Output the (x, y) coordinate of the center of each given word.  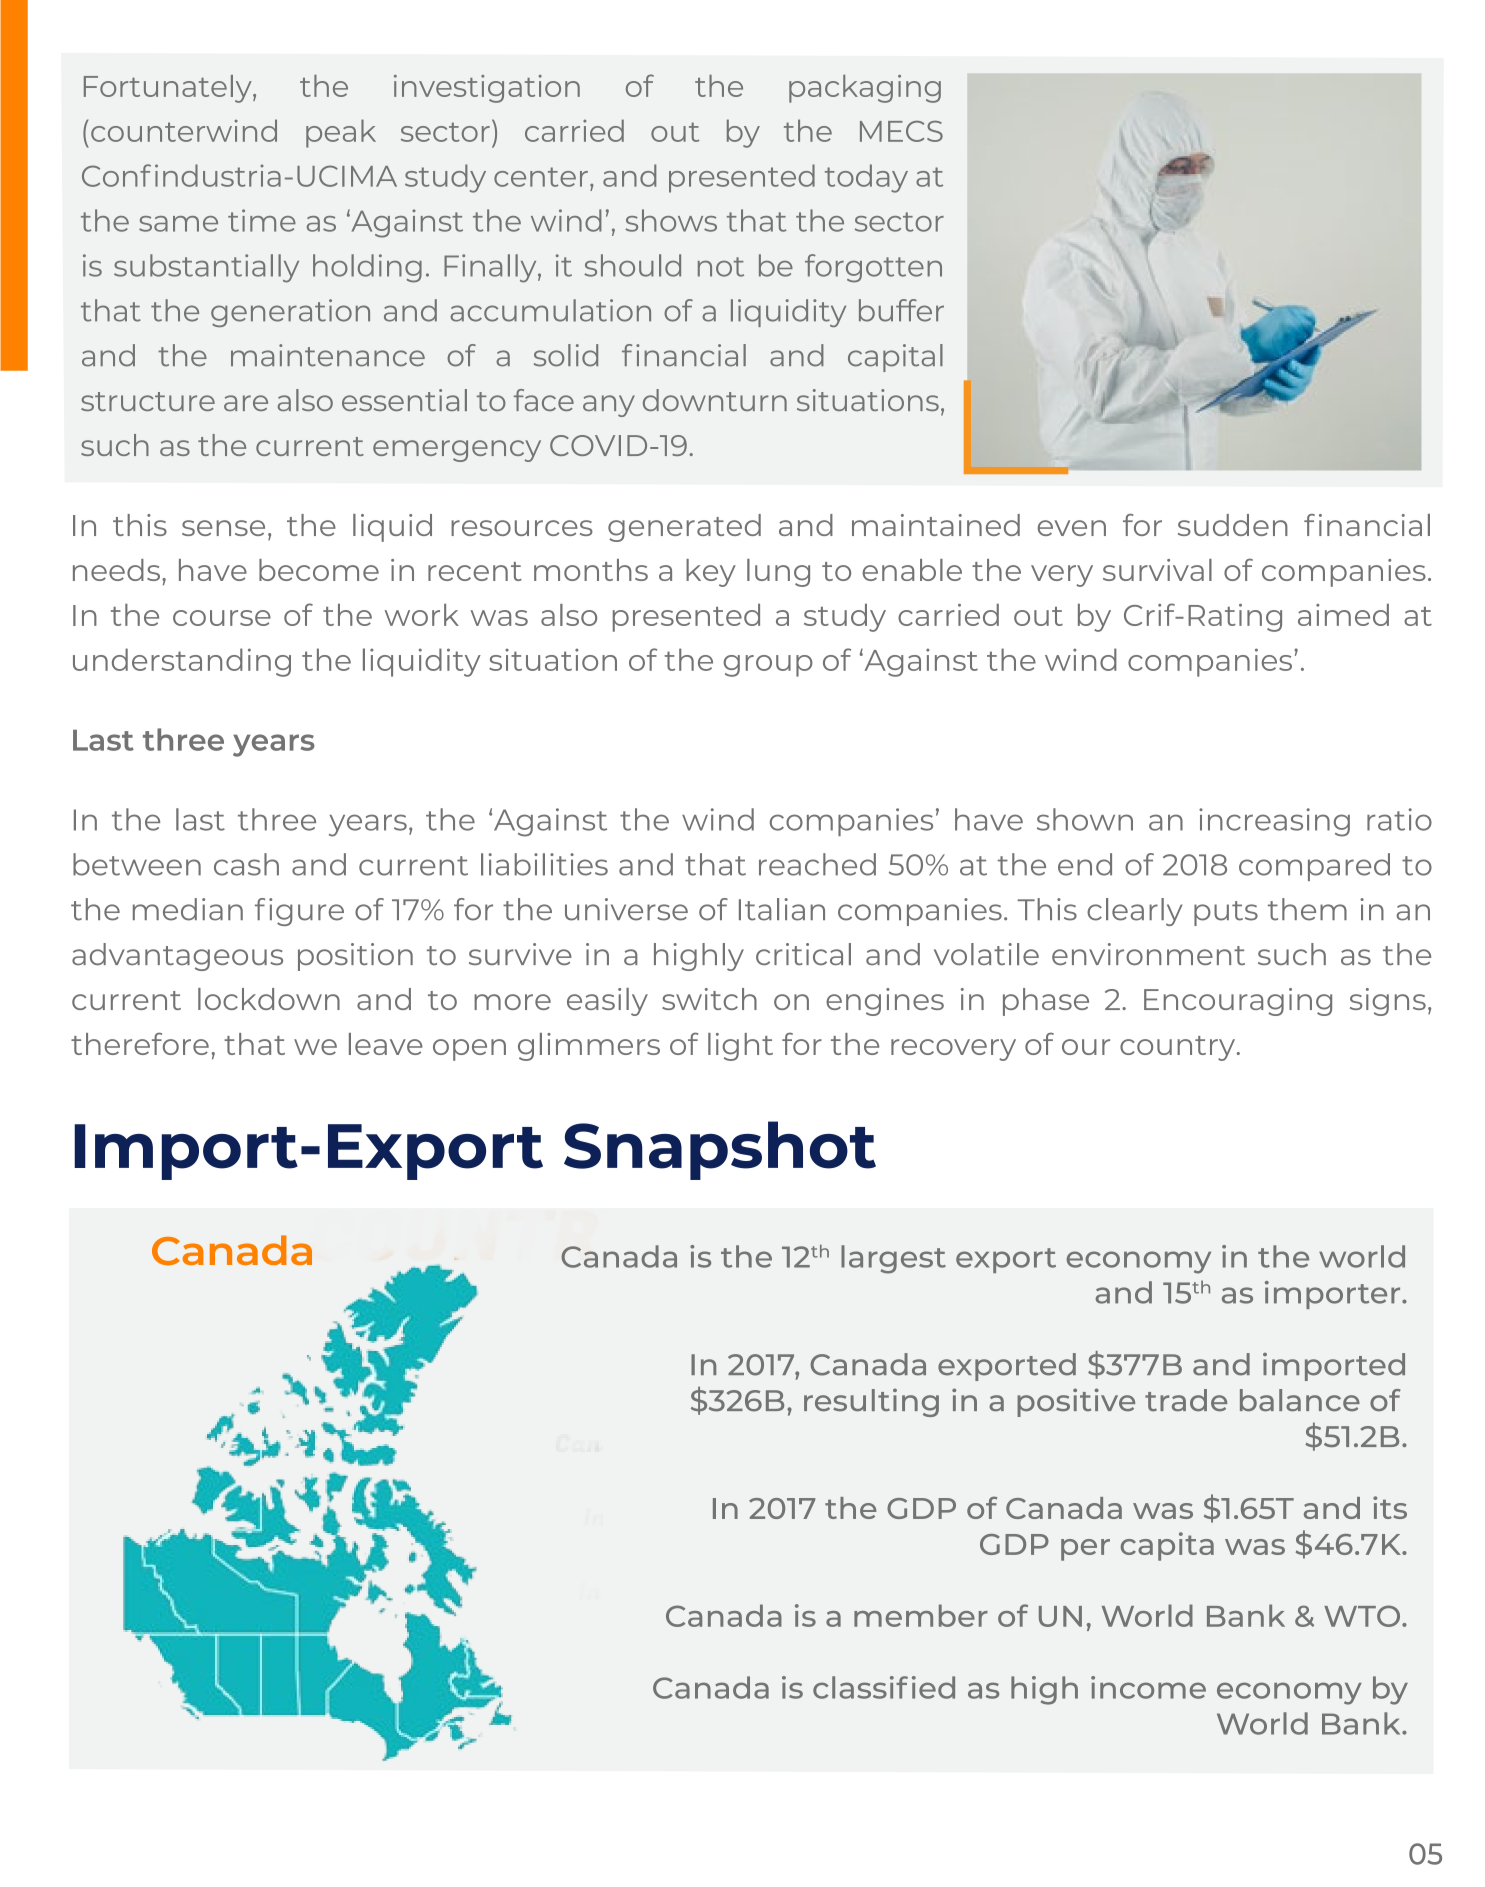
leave (386, 1044)
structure (148, 401)
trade (1186, 1400)
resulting (871, 1402)
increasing (1274, 822)
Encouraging (1238, 1002)
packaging (865, 89)
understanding (182, 662)
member (921, 1615)
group (768, 666)
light (740, 1047)
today (866, 178)
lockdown (269, 999)
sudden (1233, 525)
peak (341, 133)
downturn (715, 400)
